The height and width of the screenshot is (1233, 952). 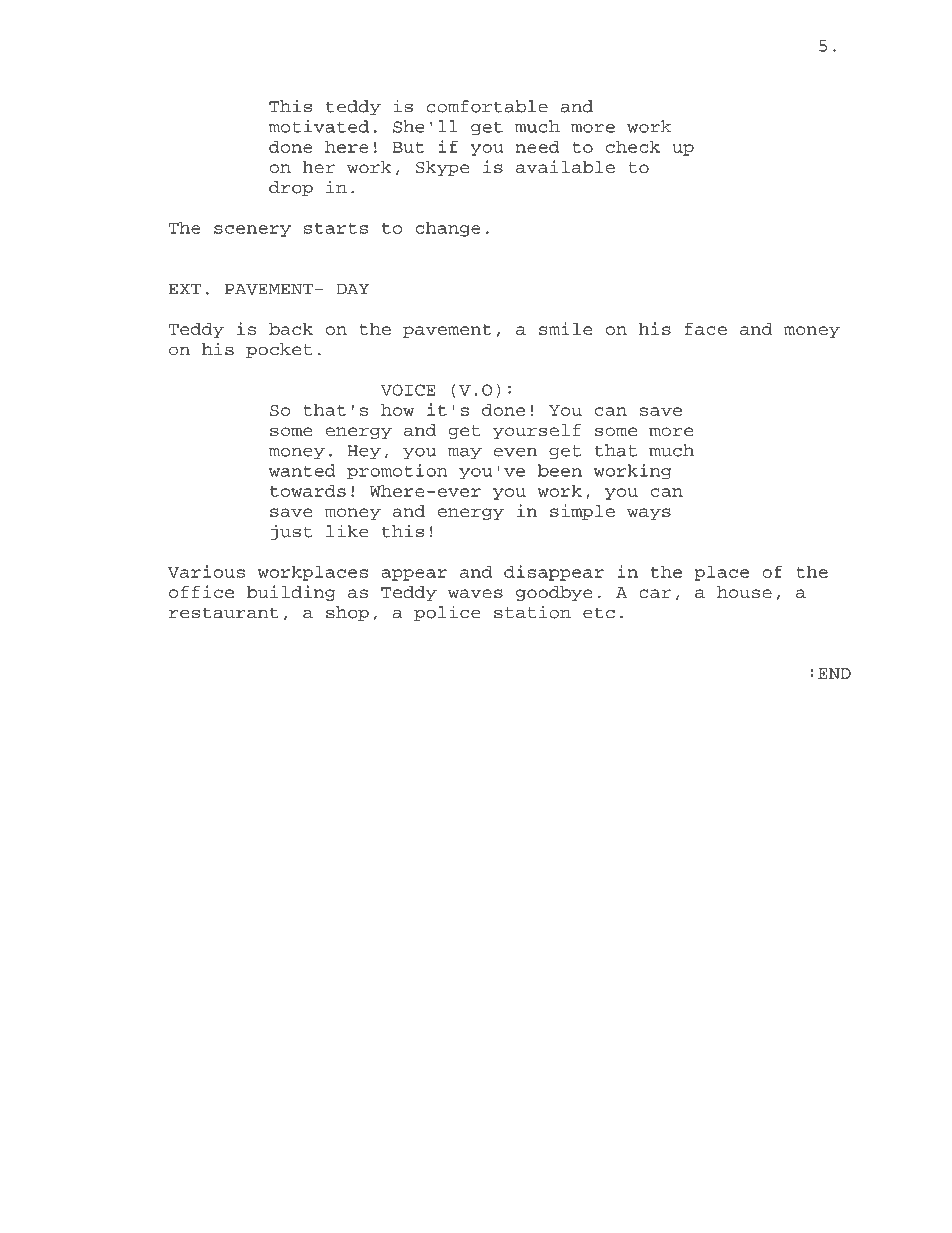 I want to click on END, so click(x=834, y=673).
